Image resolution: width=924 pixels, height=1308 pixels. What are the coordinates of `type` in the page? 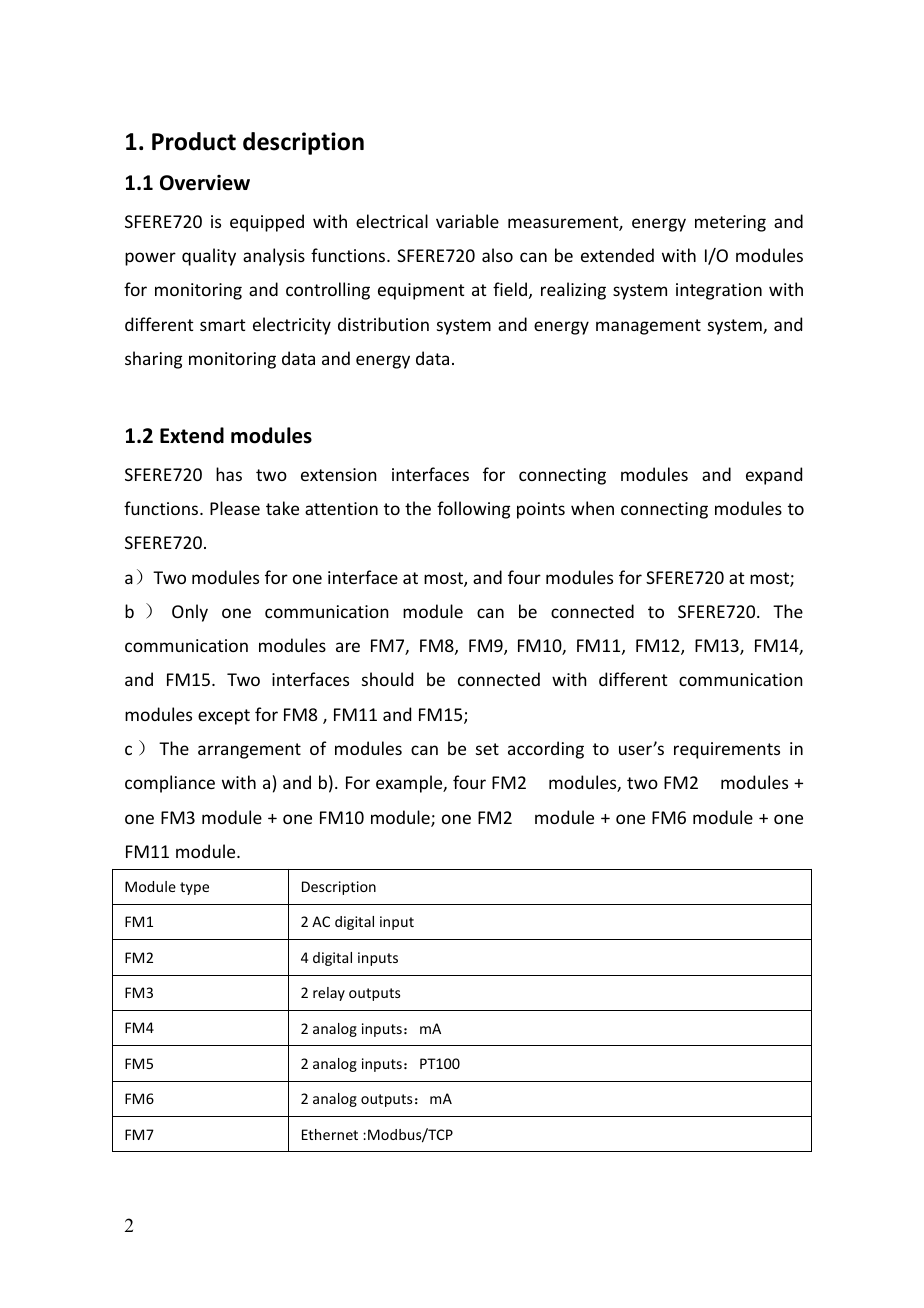 It's located at (194, 888).
